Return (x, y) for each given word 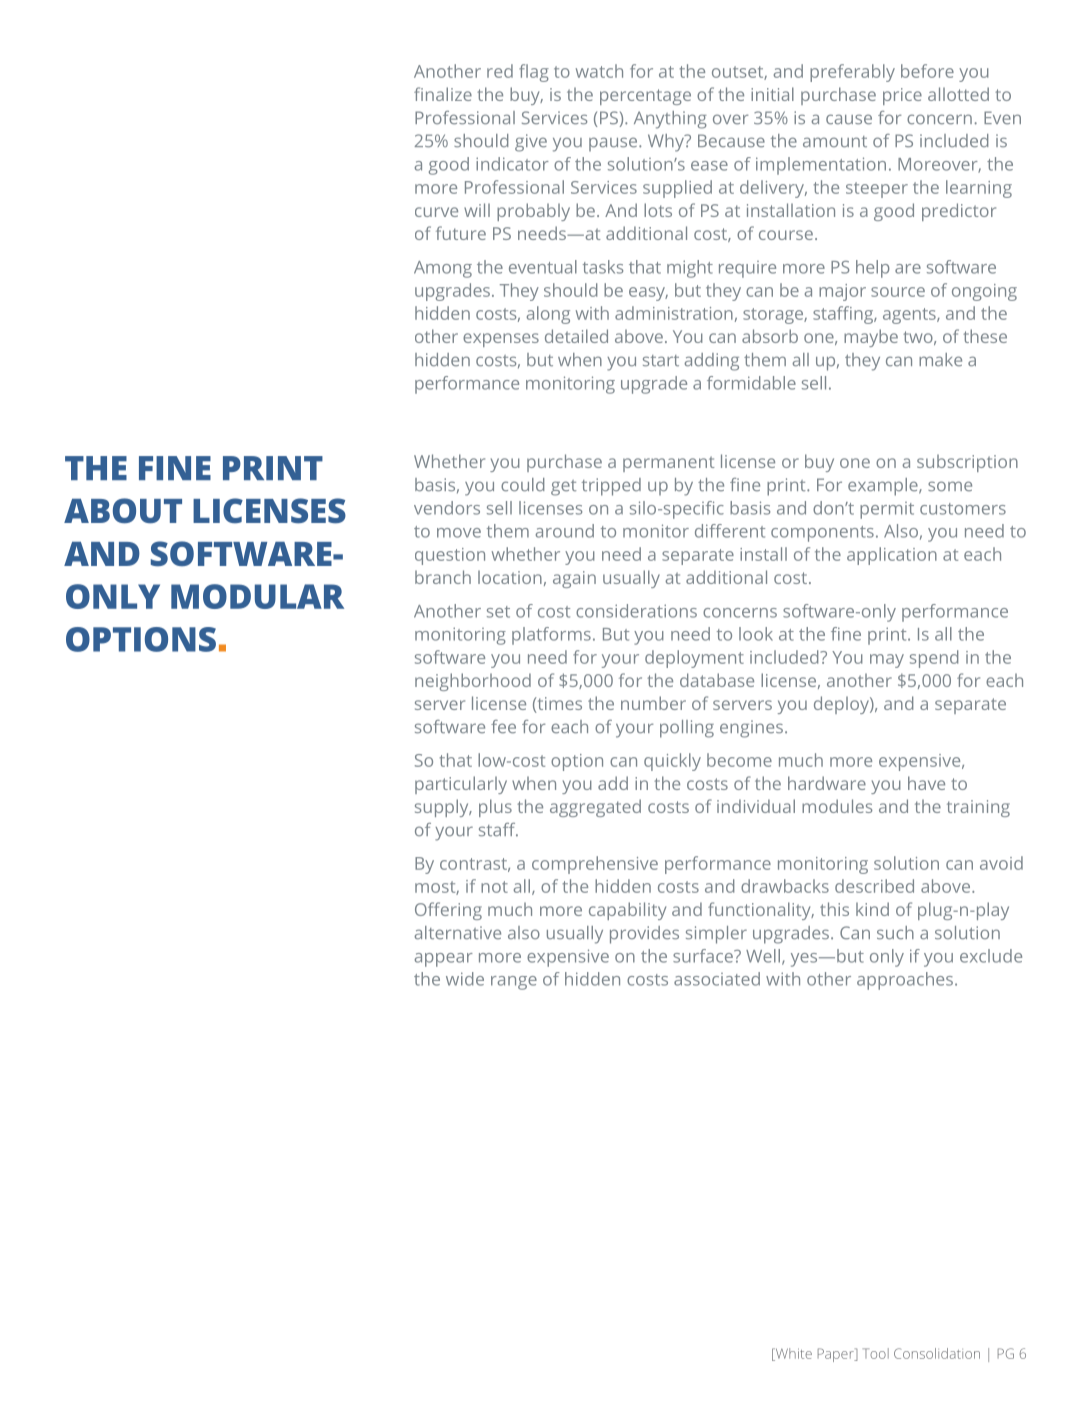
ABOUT (123, 511)
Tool (876, 1353)
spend (934, 659)
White (792, 1354)
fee (503, 727)
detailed (576, 336)
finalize (443, 94)
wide (465, 979)
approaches (906, 981)
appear (444, 960)
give (531, 143)
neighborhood (473, 682)
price (902, 96)
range (514, 983)
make (940, 360)
